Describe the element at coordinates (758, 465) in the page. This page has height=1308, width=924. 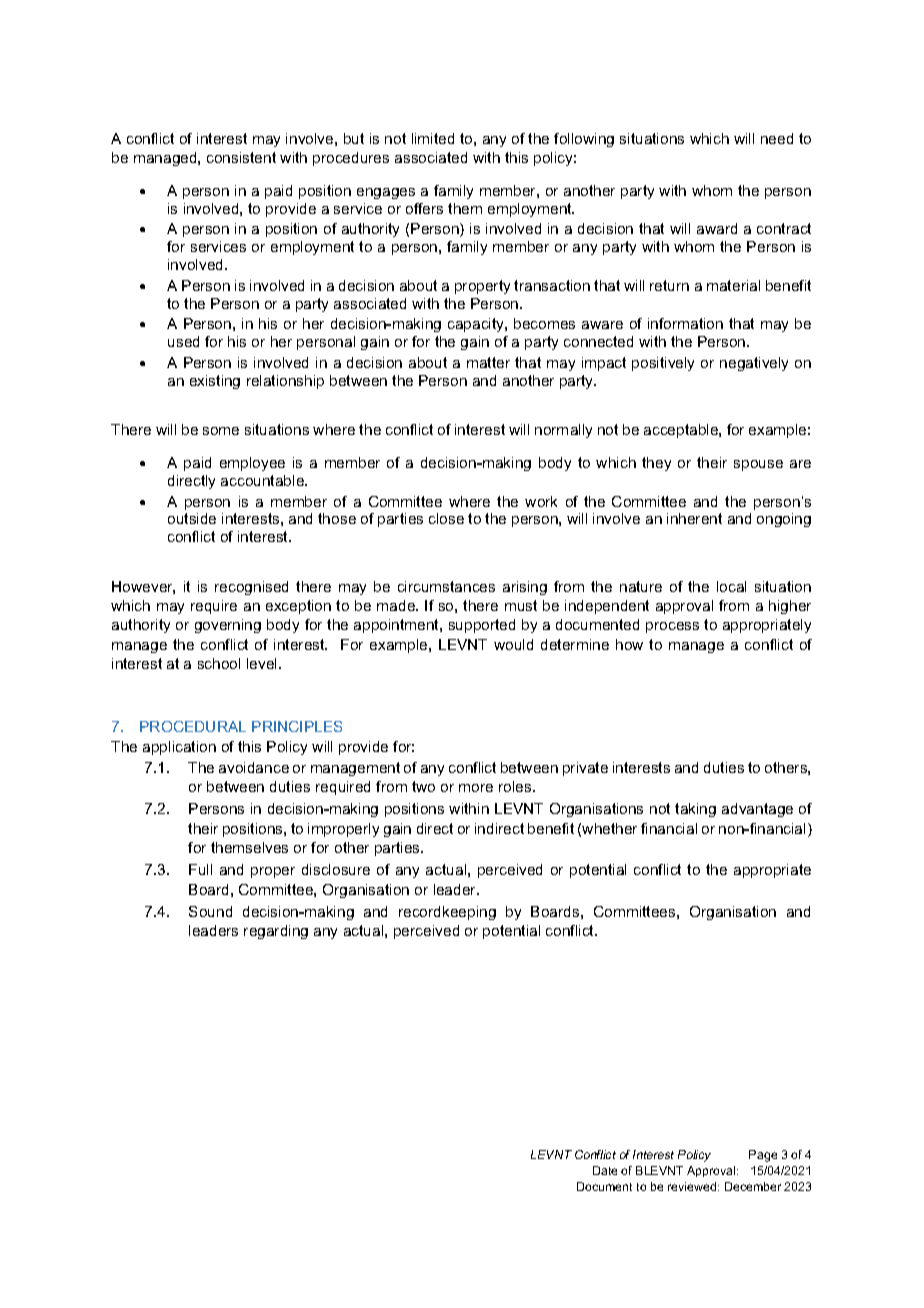
I see `spouse` at that location.
